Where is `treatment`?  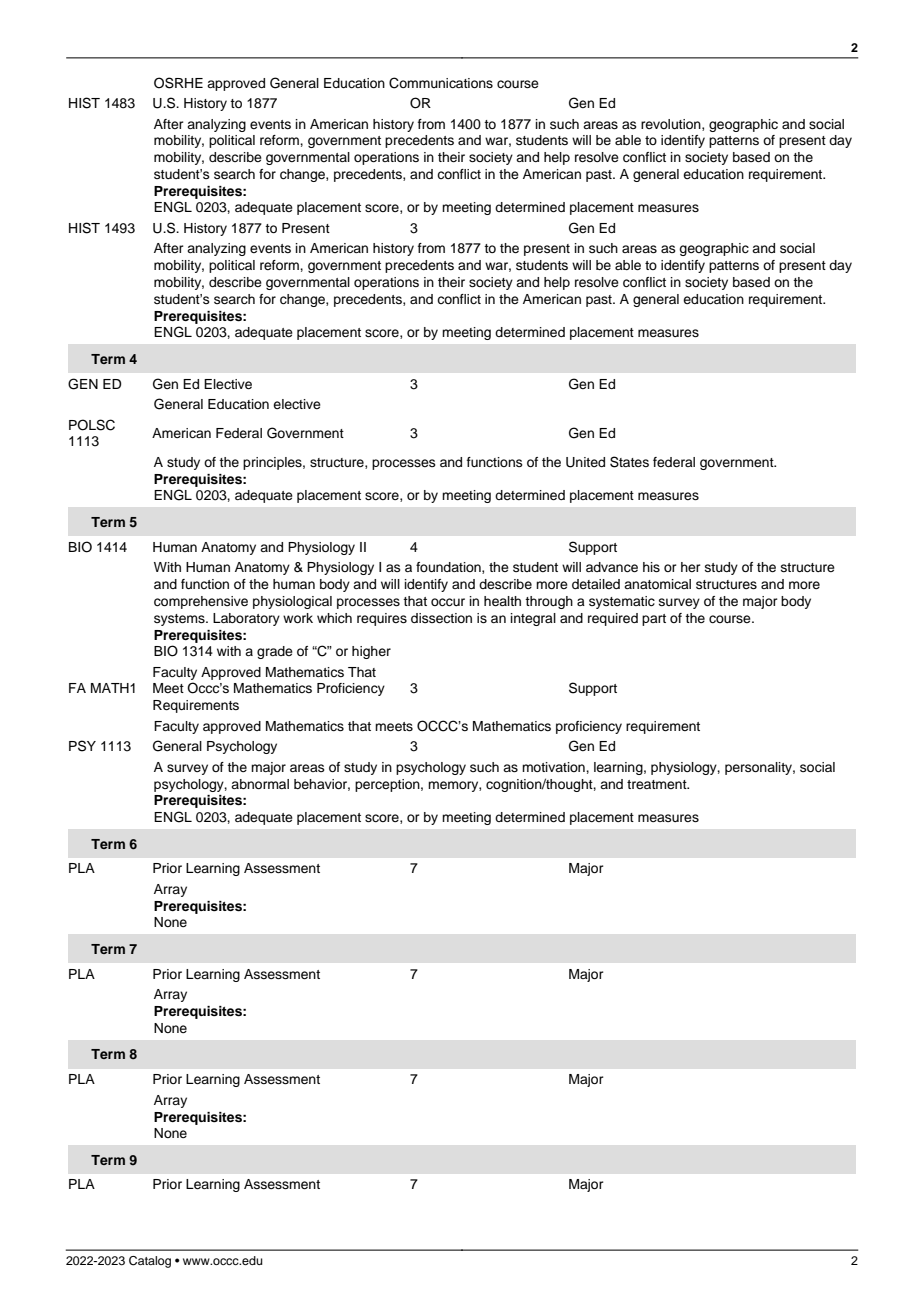
treatment is located at coordinates (658, 784).
